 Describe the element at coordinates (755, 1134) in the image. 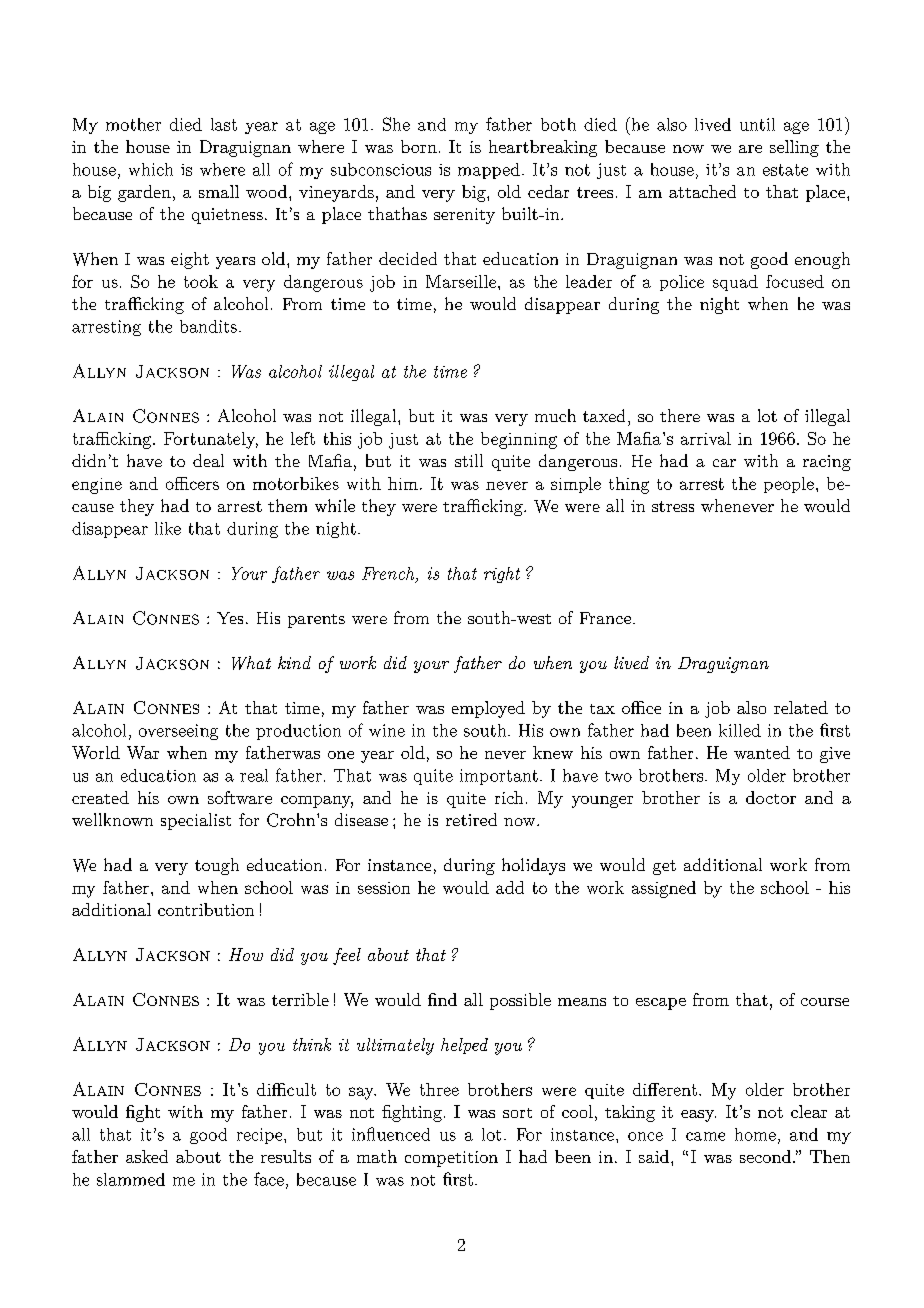

I see `home` at that location.
